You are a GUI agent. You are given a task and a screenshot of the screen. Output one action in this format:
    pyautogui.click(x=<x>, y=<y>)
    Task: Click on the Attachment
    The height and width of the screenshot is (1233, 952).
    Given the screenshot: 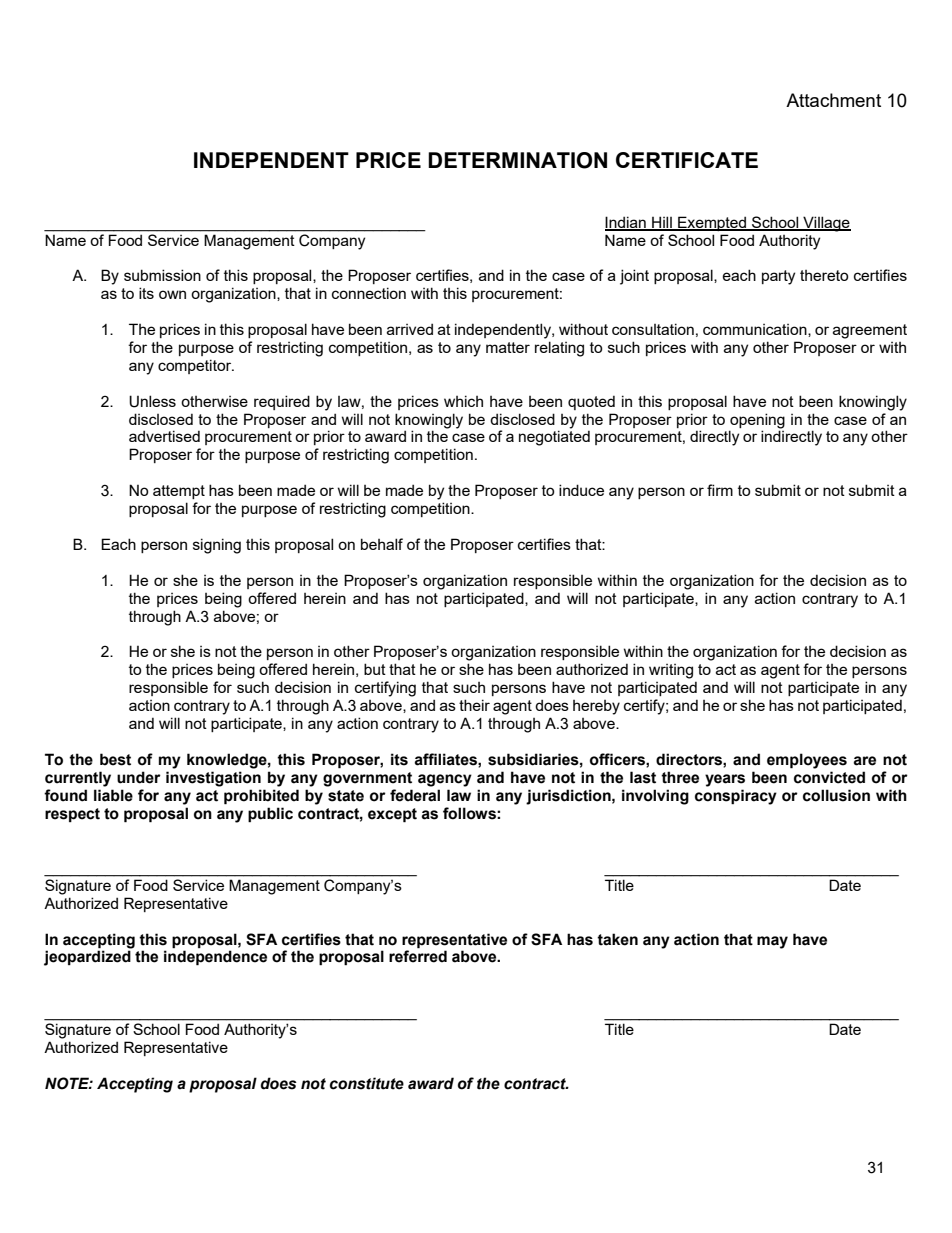 What is the action you would take?
    pyautogui.click(x=833, y=100)
